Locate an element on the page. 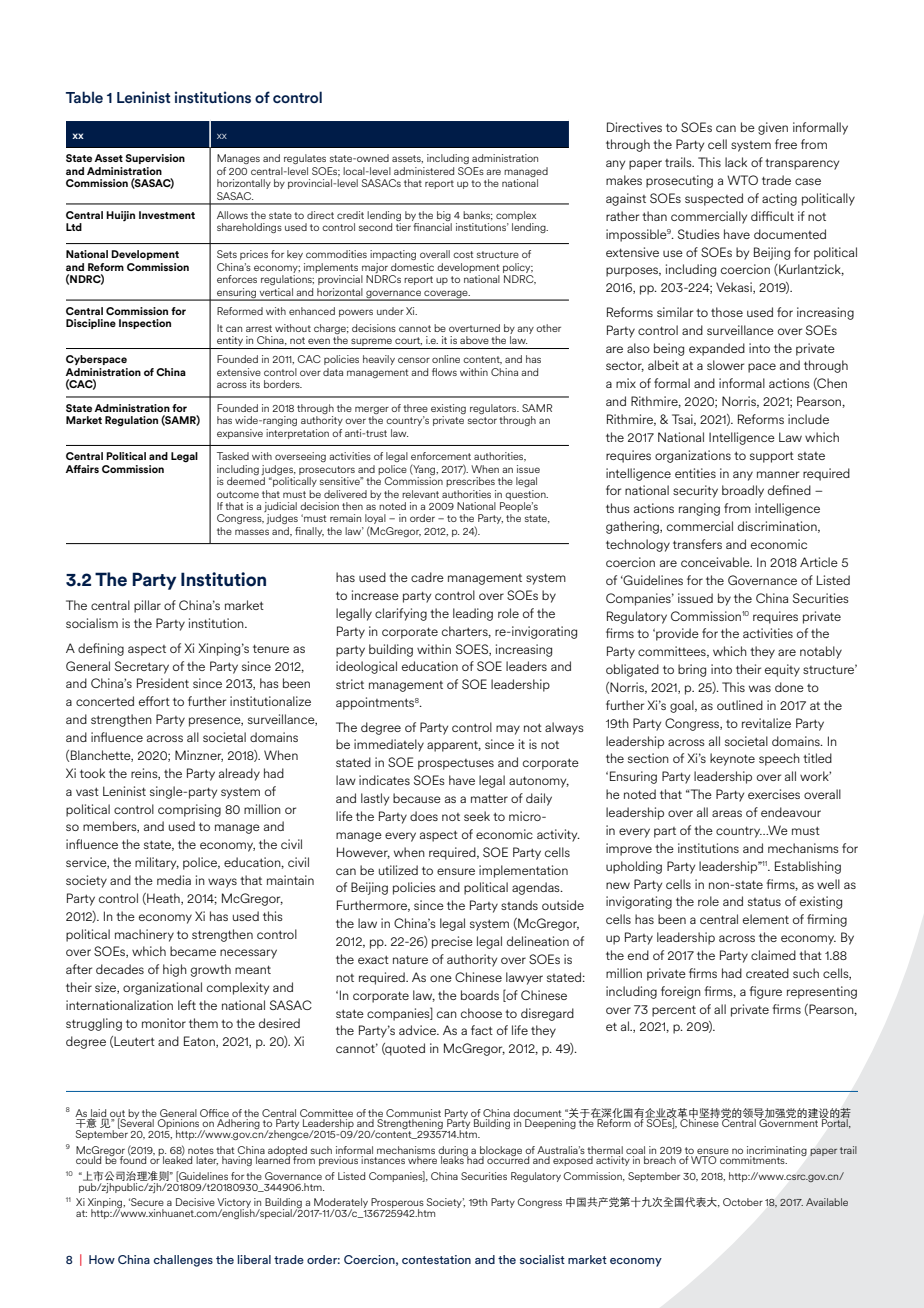 Image resolution: width=924 pixels, height=1308 pixels. military is located at coordinates (157, 863).
